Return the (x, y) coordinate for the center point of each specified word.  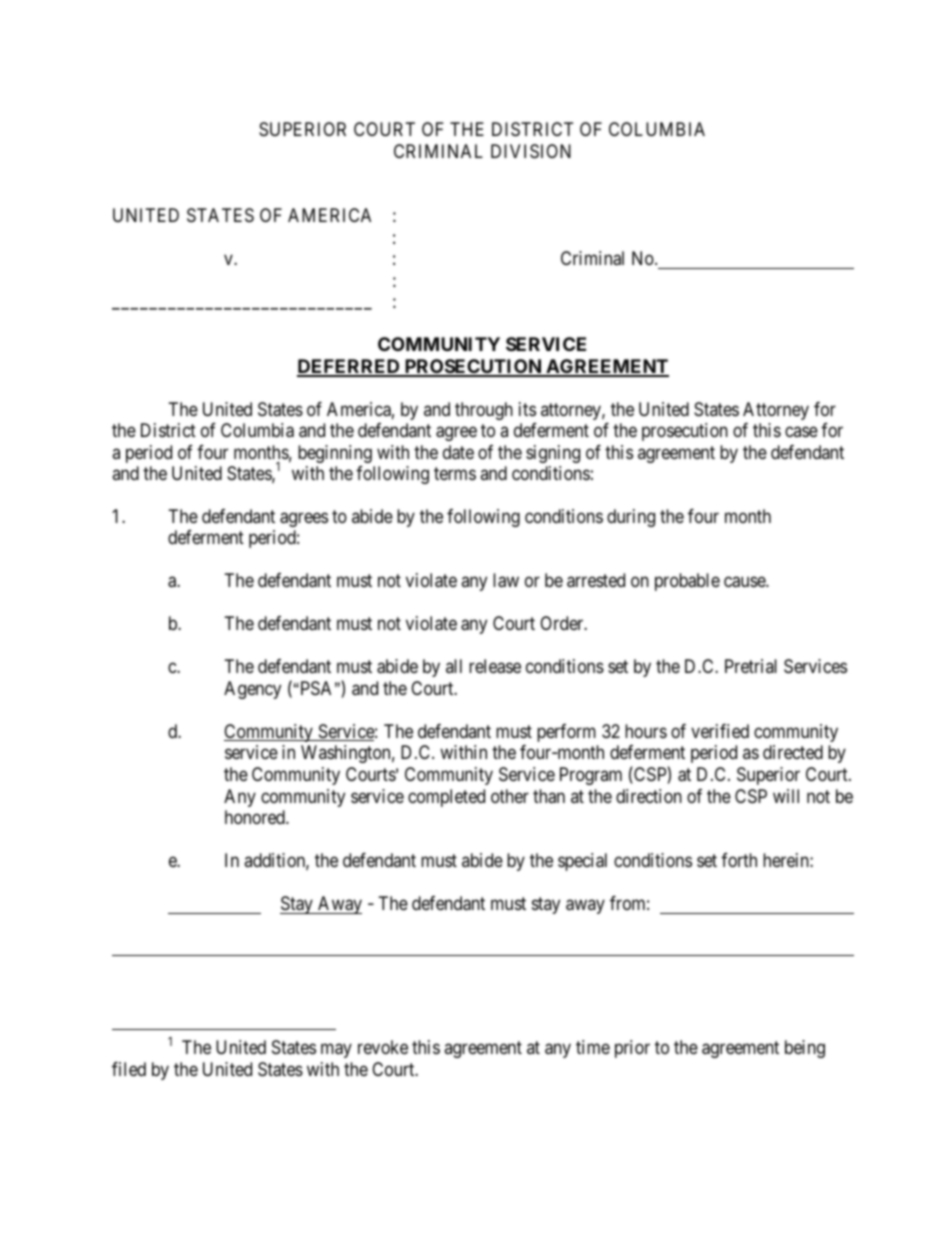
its (527, 409)
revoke (383, 1047)
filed (129, 1069)
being (805, 1049)
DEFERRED (349, 367)
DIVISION (531, 151)
